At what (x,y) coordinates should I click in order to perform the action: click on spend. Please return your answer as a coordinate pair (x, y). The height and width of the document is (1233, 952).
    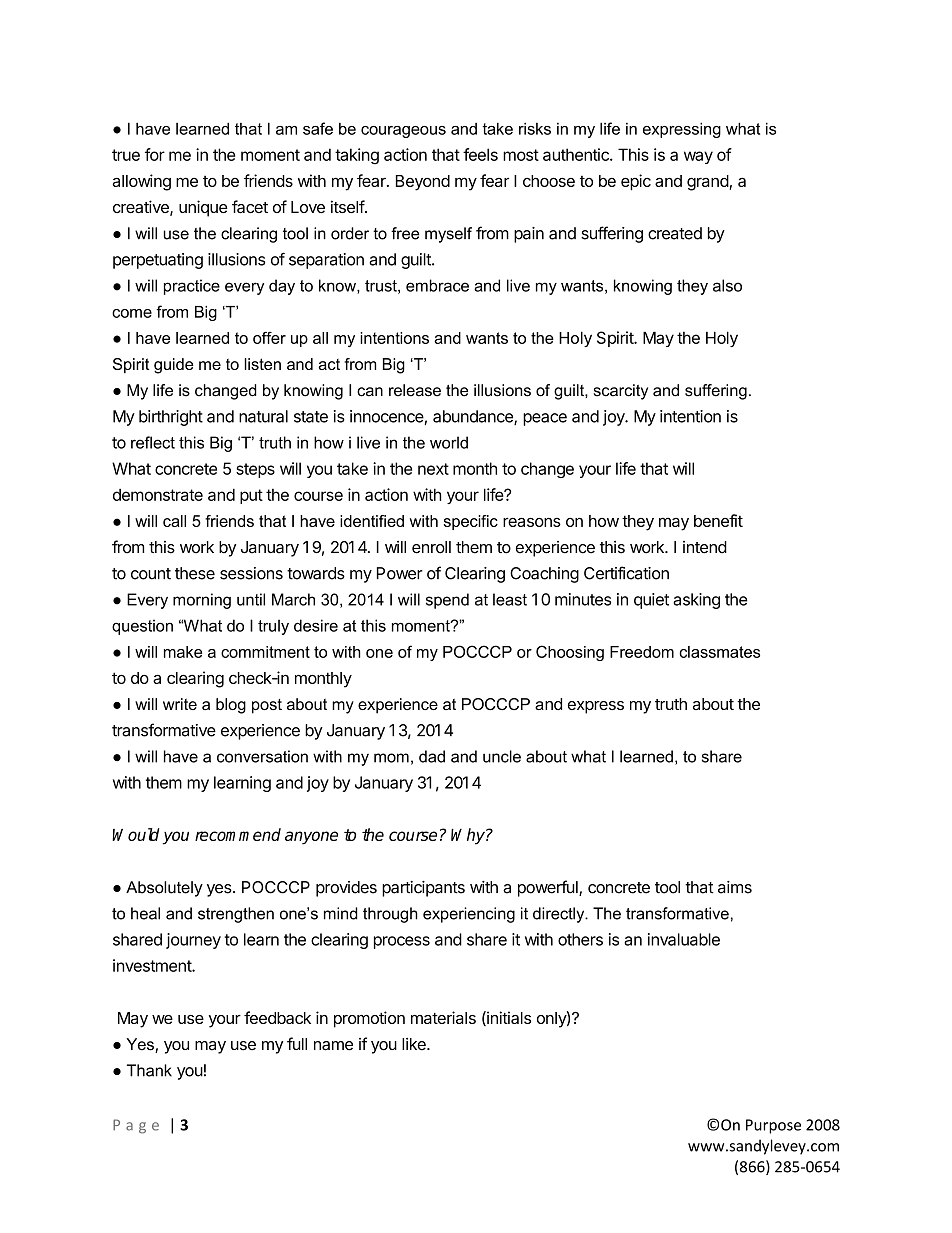
    Looking at the image, I should click on (447, 601).
